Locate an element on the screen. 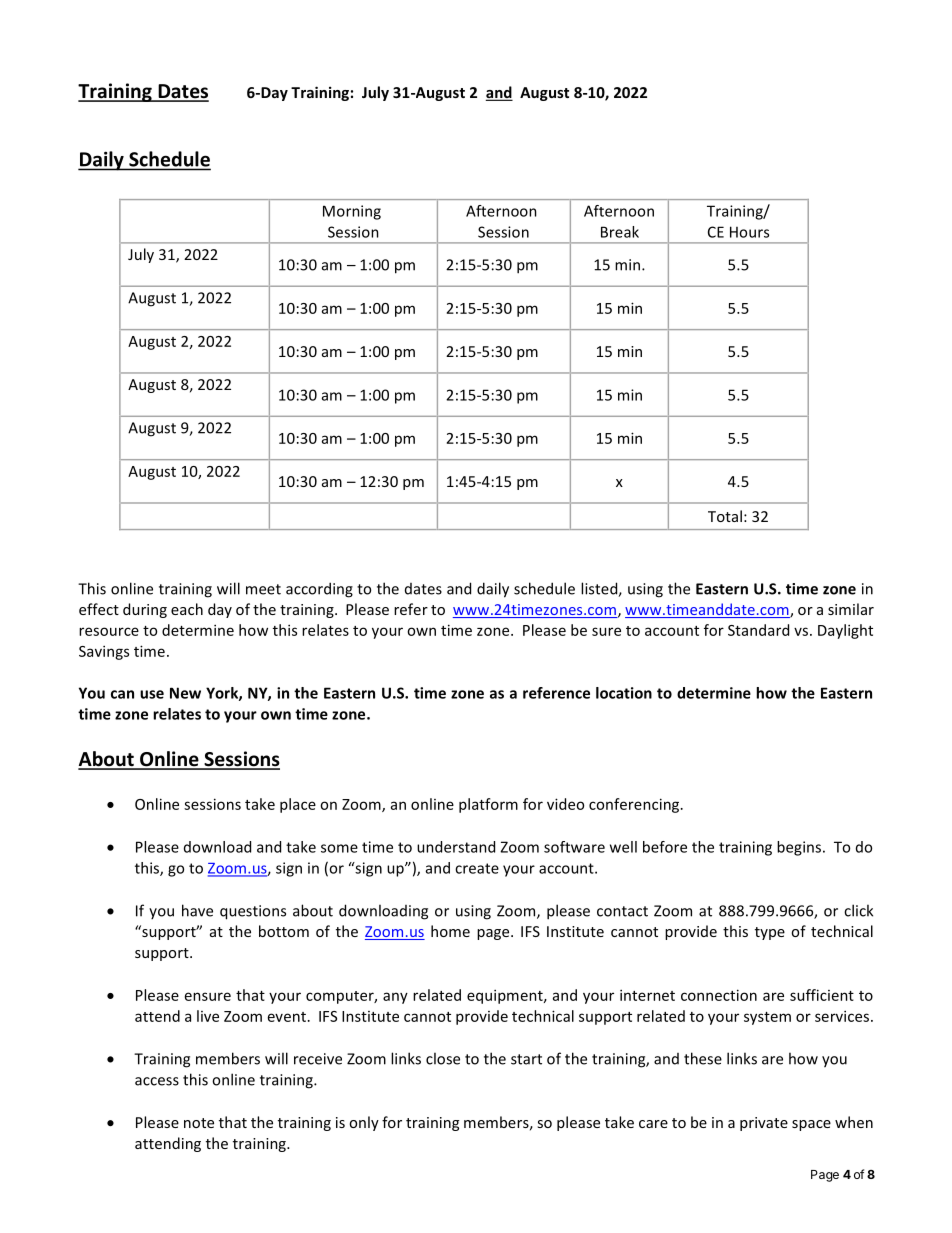 The width and height of the screenshot is (952, 1233). note is located at coordinates (199, 1123).
